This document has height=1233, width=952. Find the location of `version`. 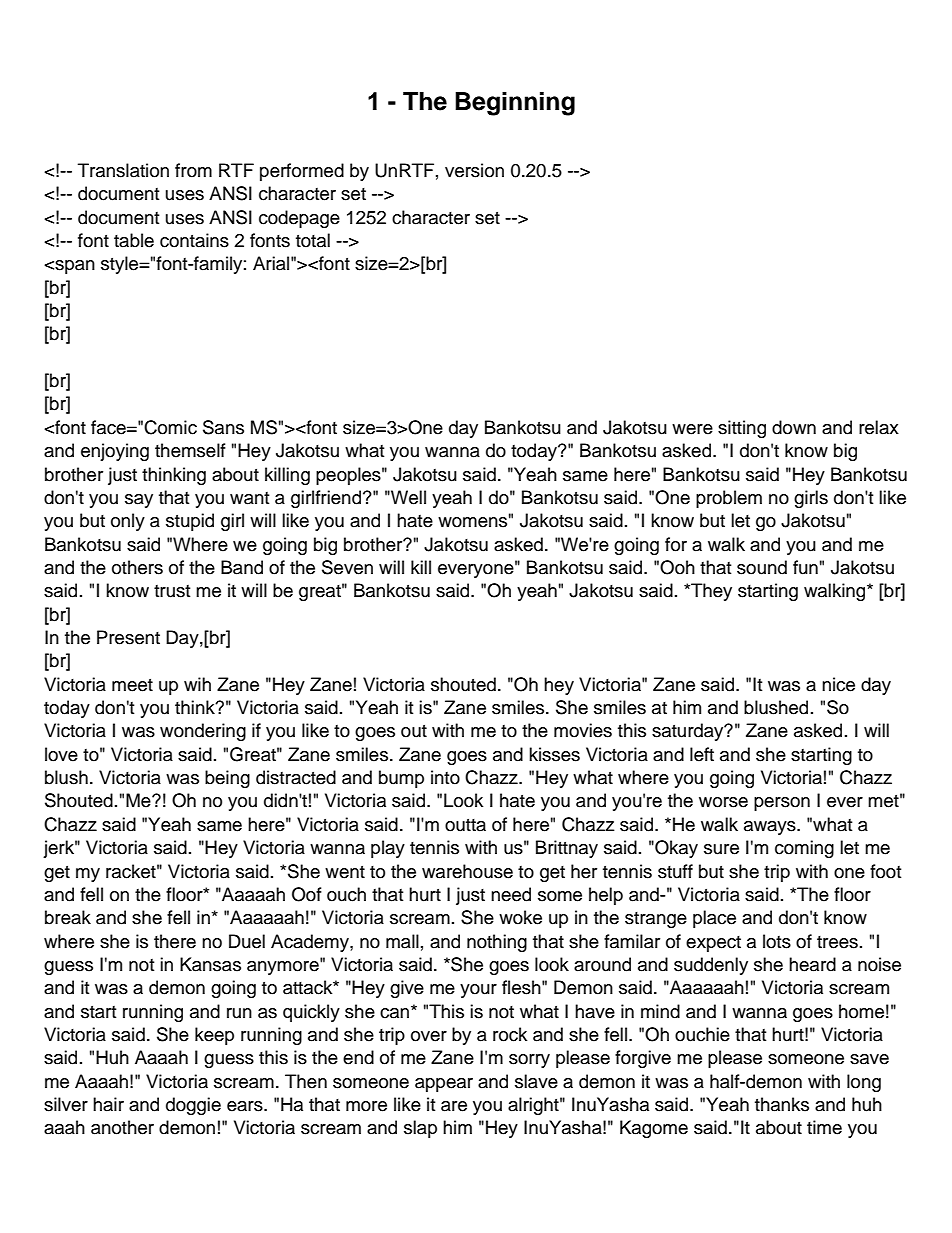

version is located at coordinates (474, 170).
